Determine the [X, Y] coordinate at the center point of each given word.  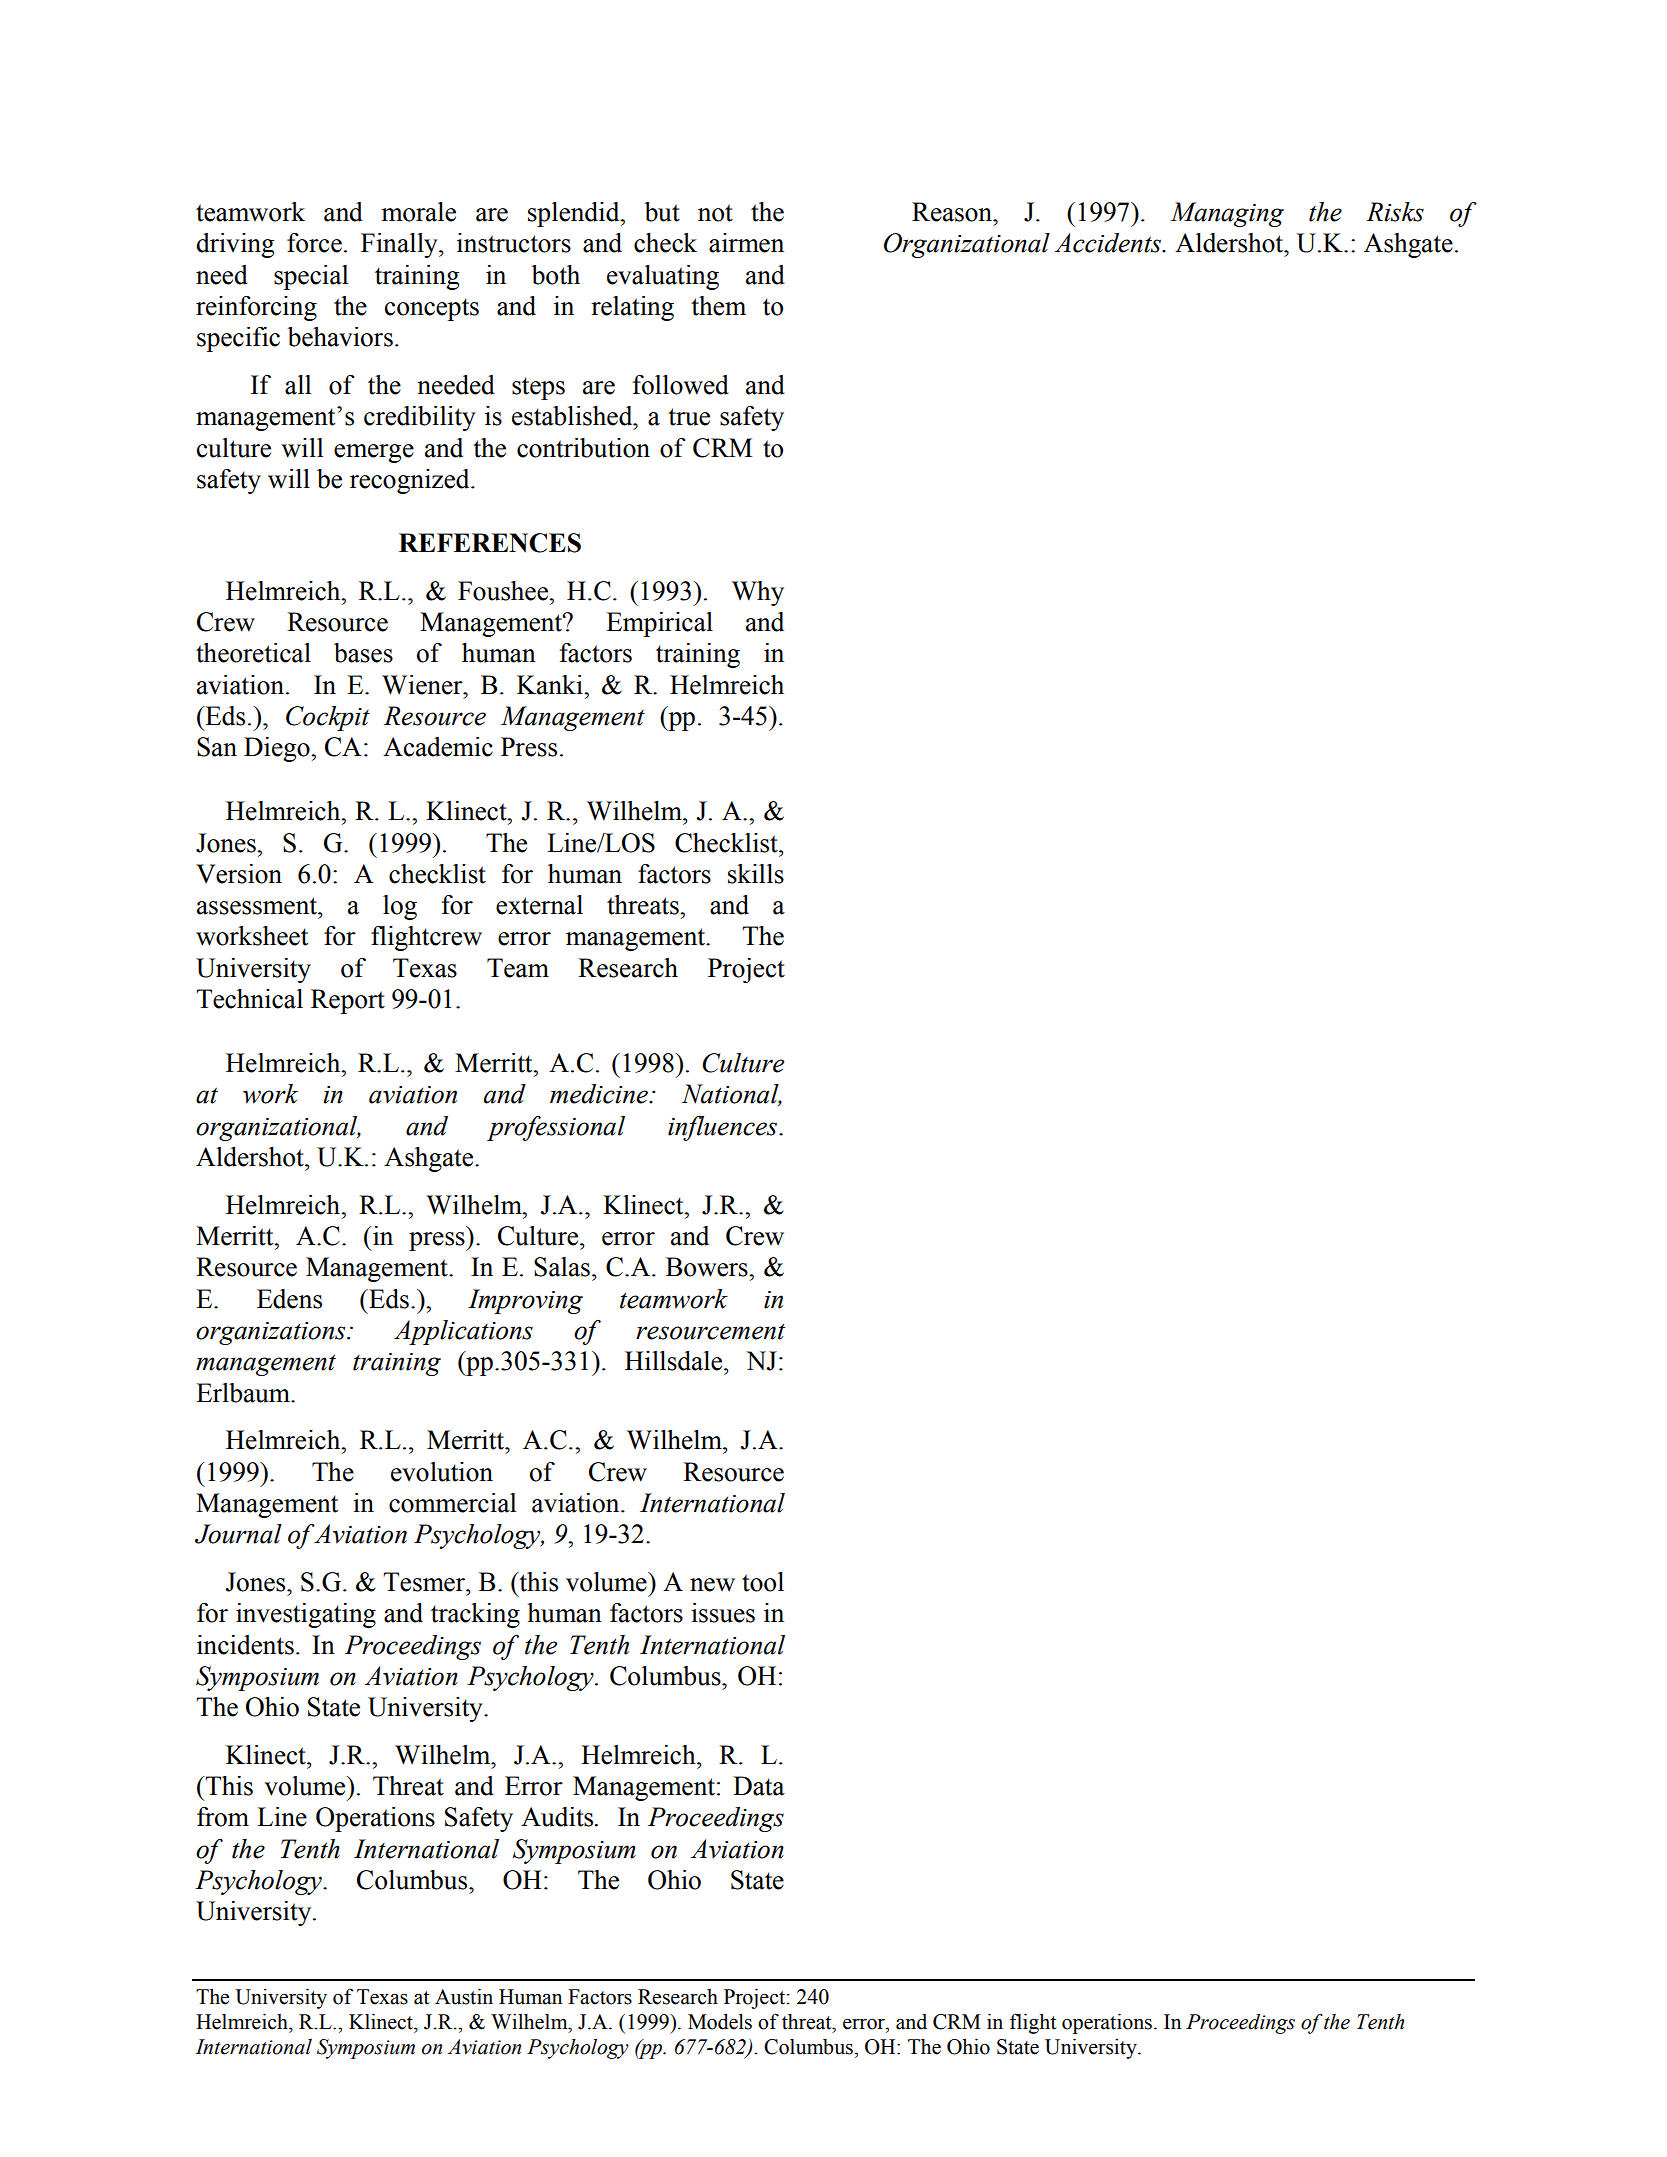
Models [720, 2021]
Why [758, 593]
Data [759, 1786]
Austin [464, 1996]
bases [363, 653]
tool [763, 1582]
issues [723, 1613]
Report [348, 1001]
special [311, 277]
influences [724, 1128]
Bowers [708, 1267]
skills [756, 874]
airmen [746, 243]
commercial [452, 1503]
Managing [1227, 214]
